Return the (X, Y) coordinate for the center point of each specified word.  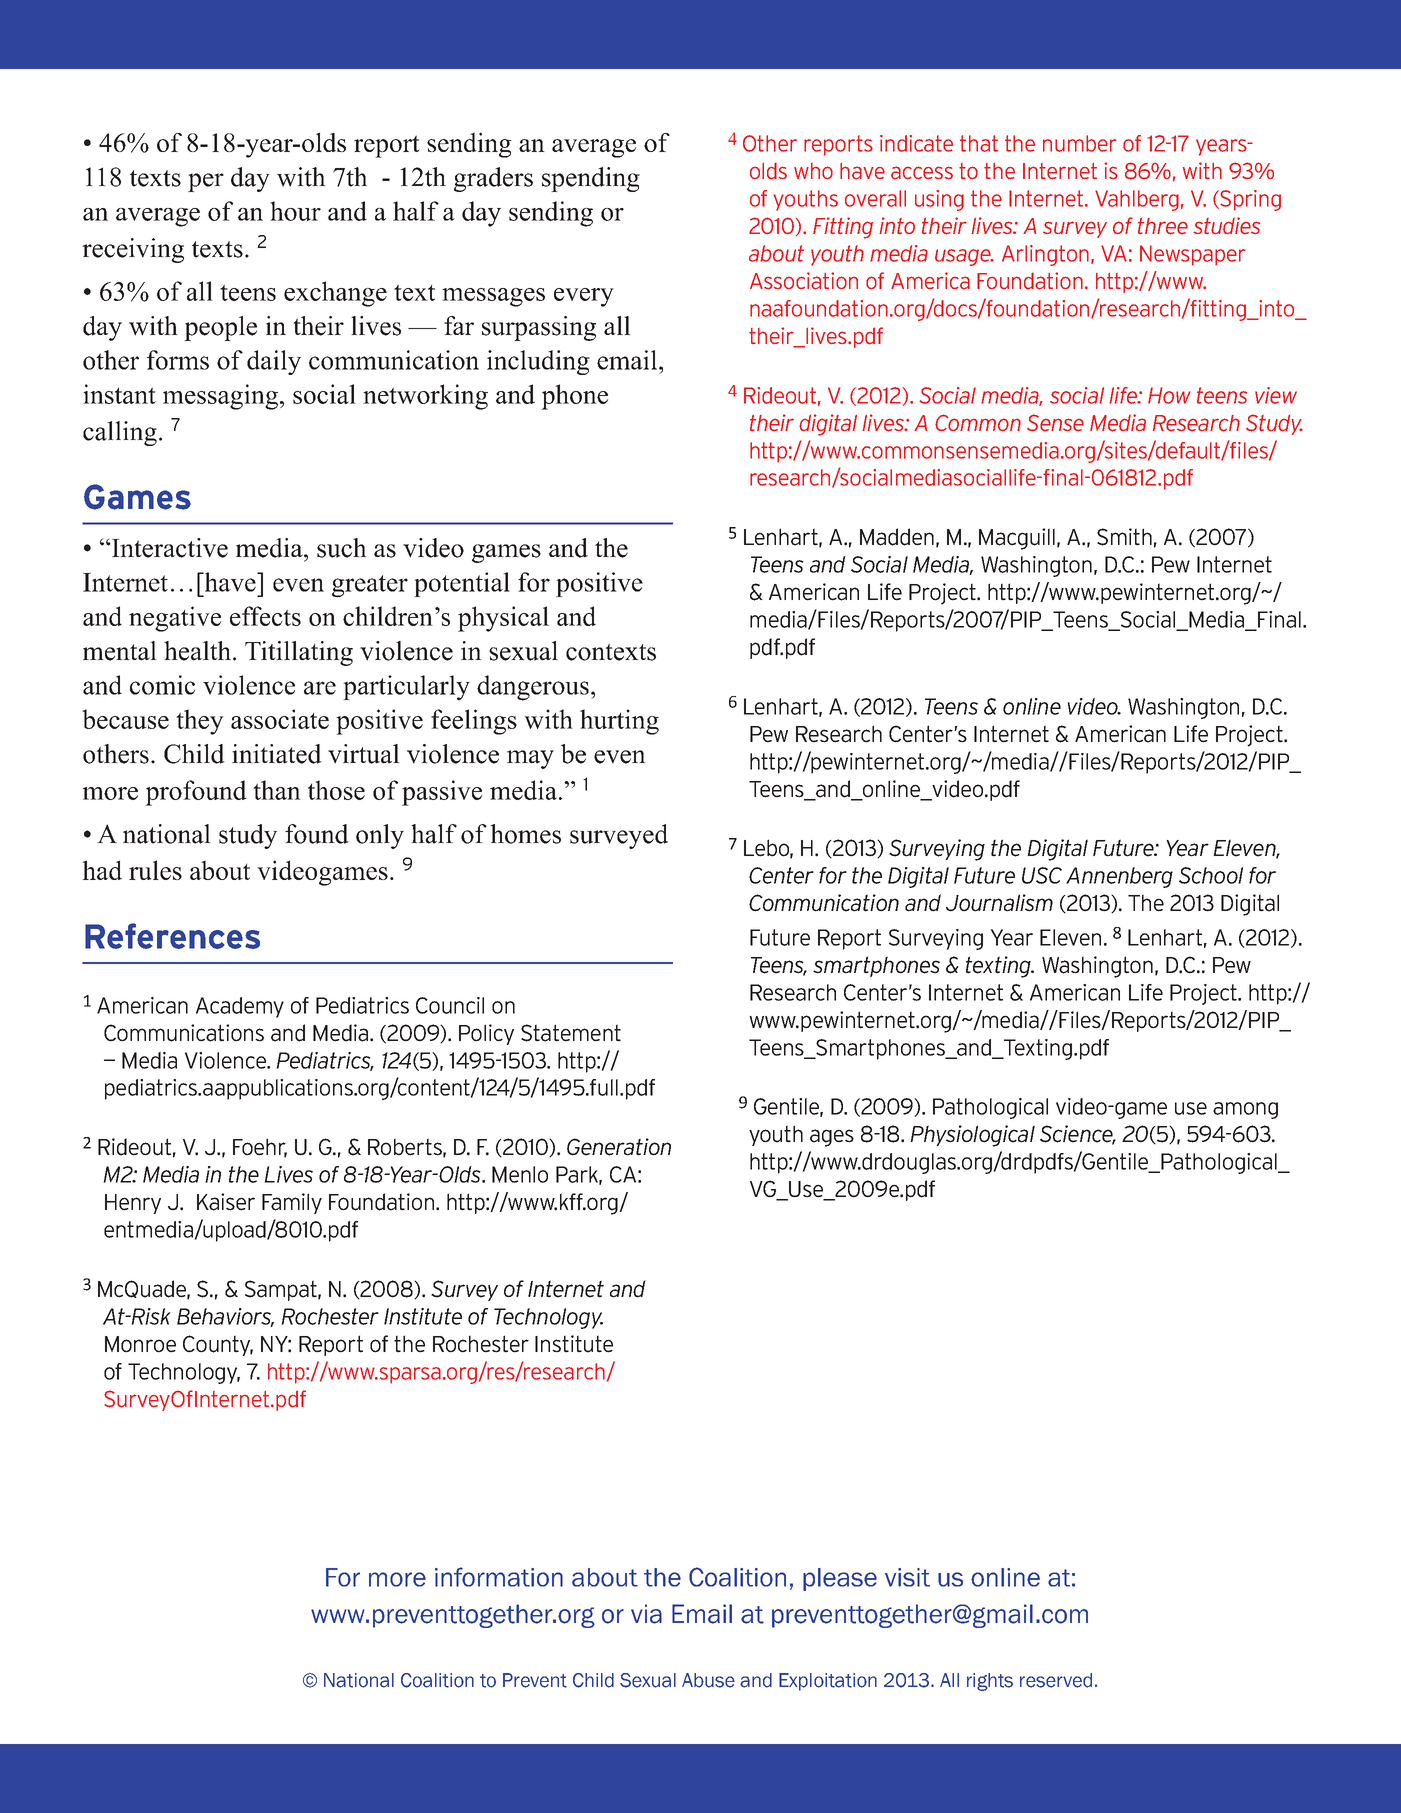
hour (295, 211)
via (646, 1614)
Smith (1124, 537)
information (499, 1577)
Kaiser (226, 1202)
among (1245, 1110)
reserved (1056, 1680)
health (197, 651)
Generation (619, 1147)
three (1163, 226)
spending (591, 179)
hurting (619, 722)
